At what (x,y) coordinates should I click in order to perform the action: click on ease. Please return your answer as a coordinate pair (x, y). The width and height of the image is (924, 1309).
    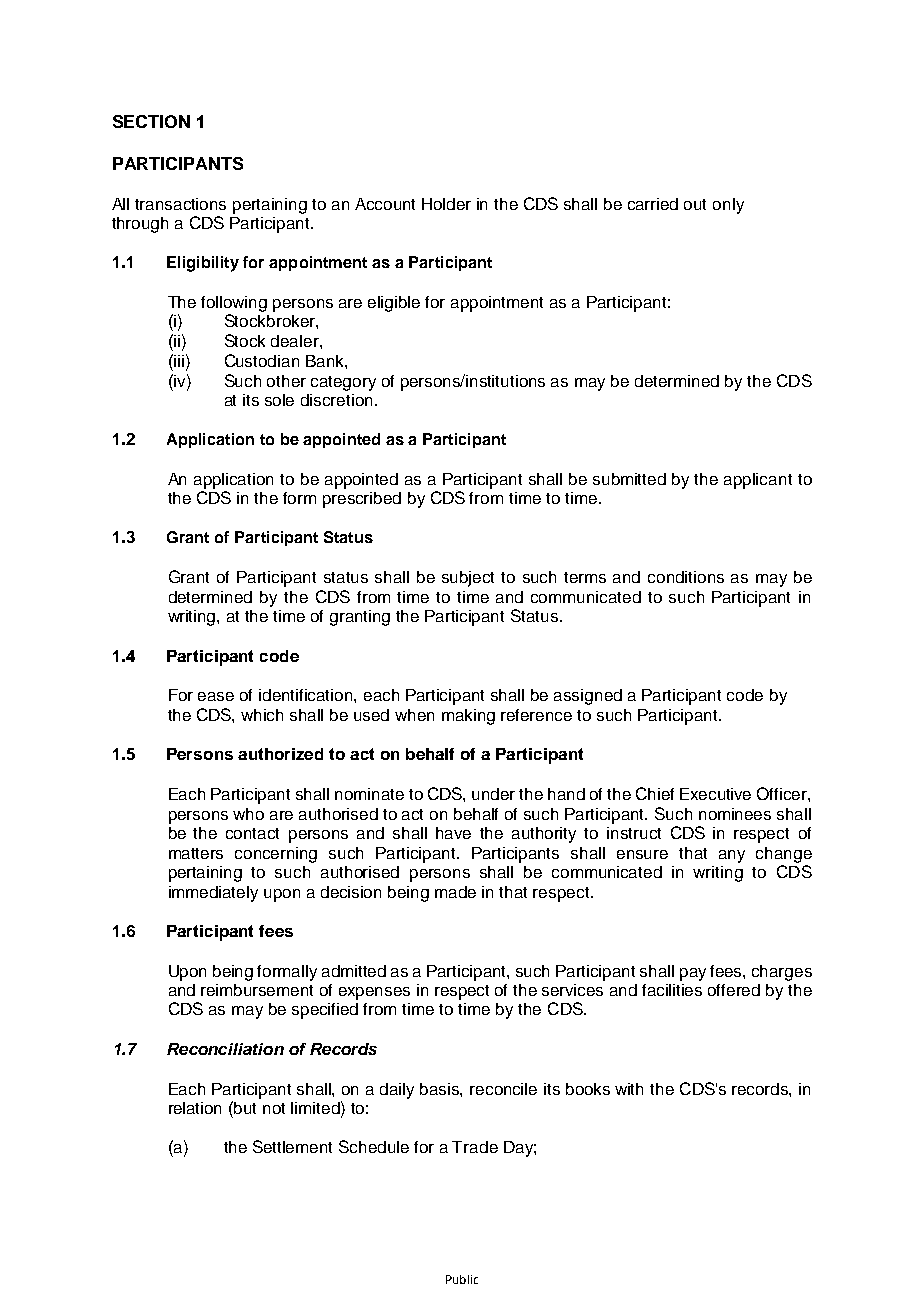
    Looking at the image, I should click on (216, 696).
